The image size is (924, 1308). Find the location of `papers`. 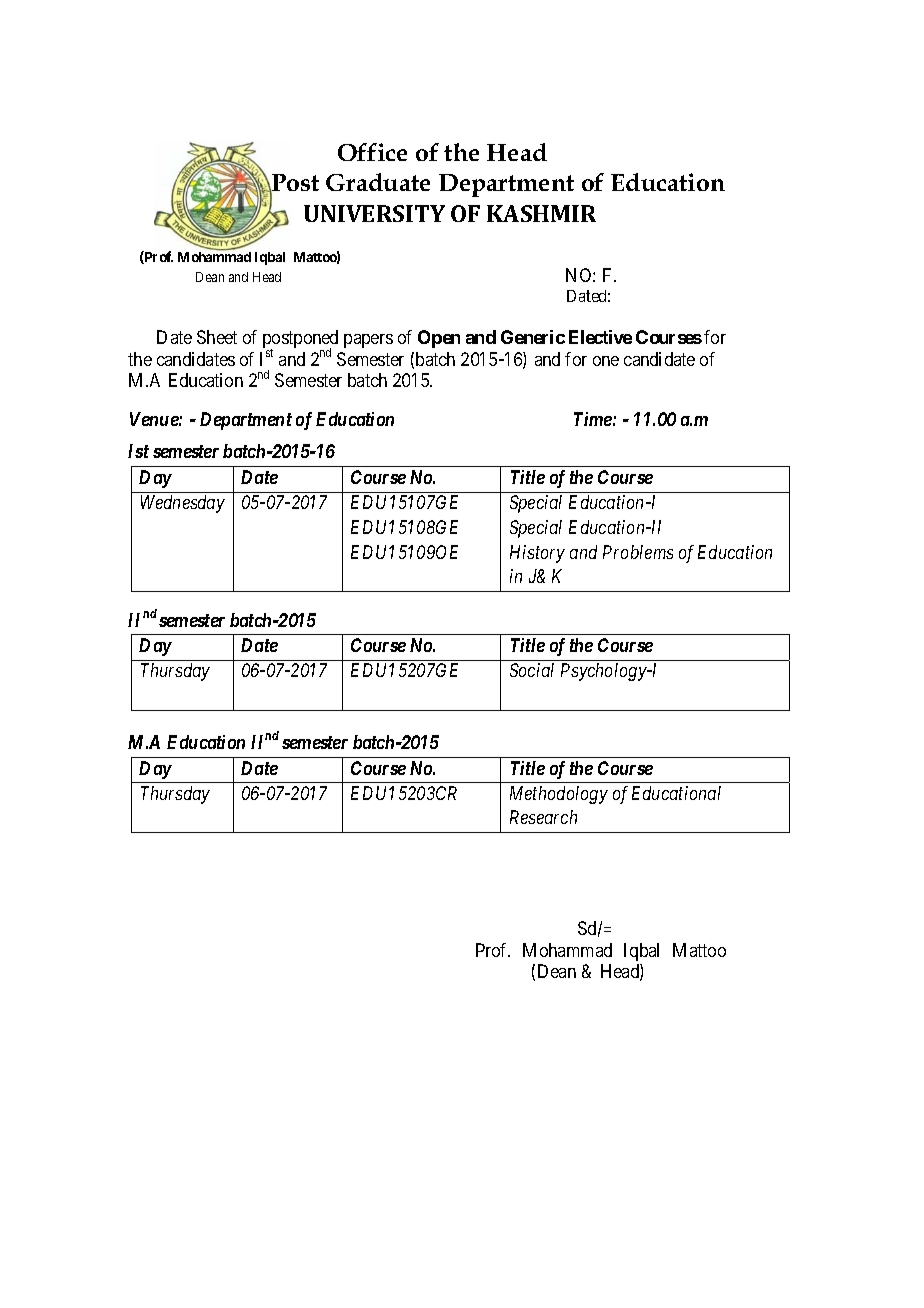

papers is located at coordinates (368, 341).
